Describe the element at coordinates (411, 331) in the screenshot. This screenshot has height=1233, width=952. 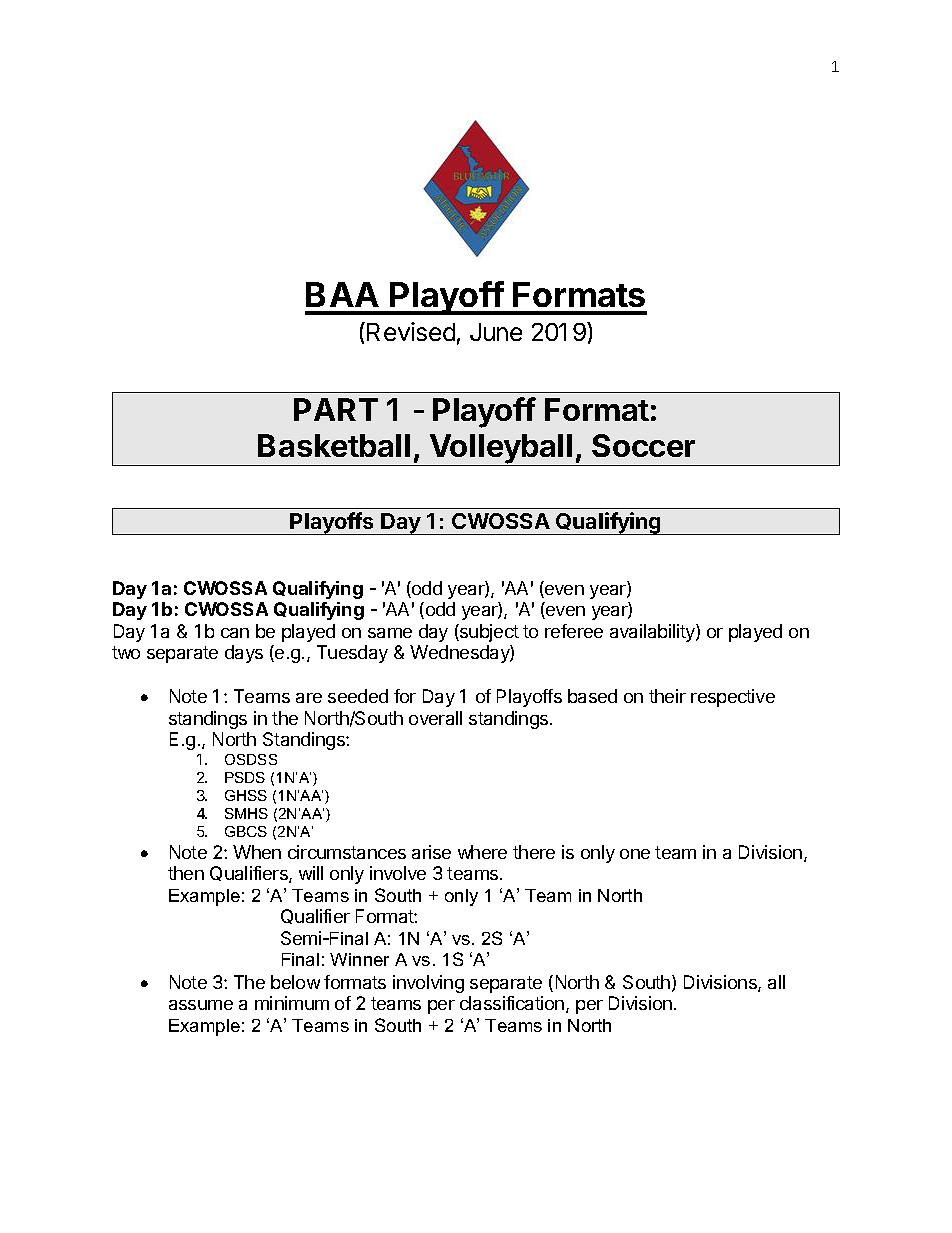
I see `Revised` at that location.
